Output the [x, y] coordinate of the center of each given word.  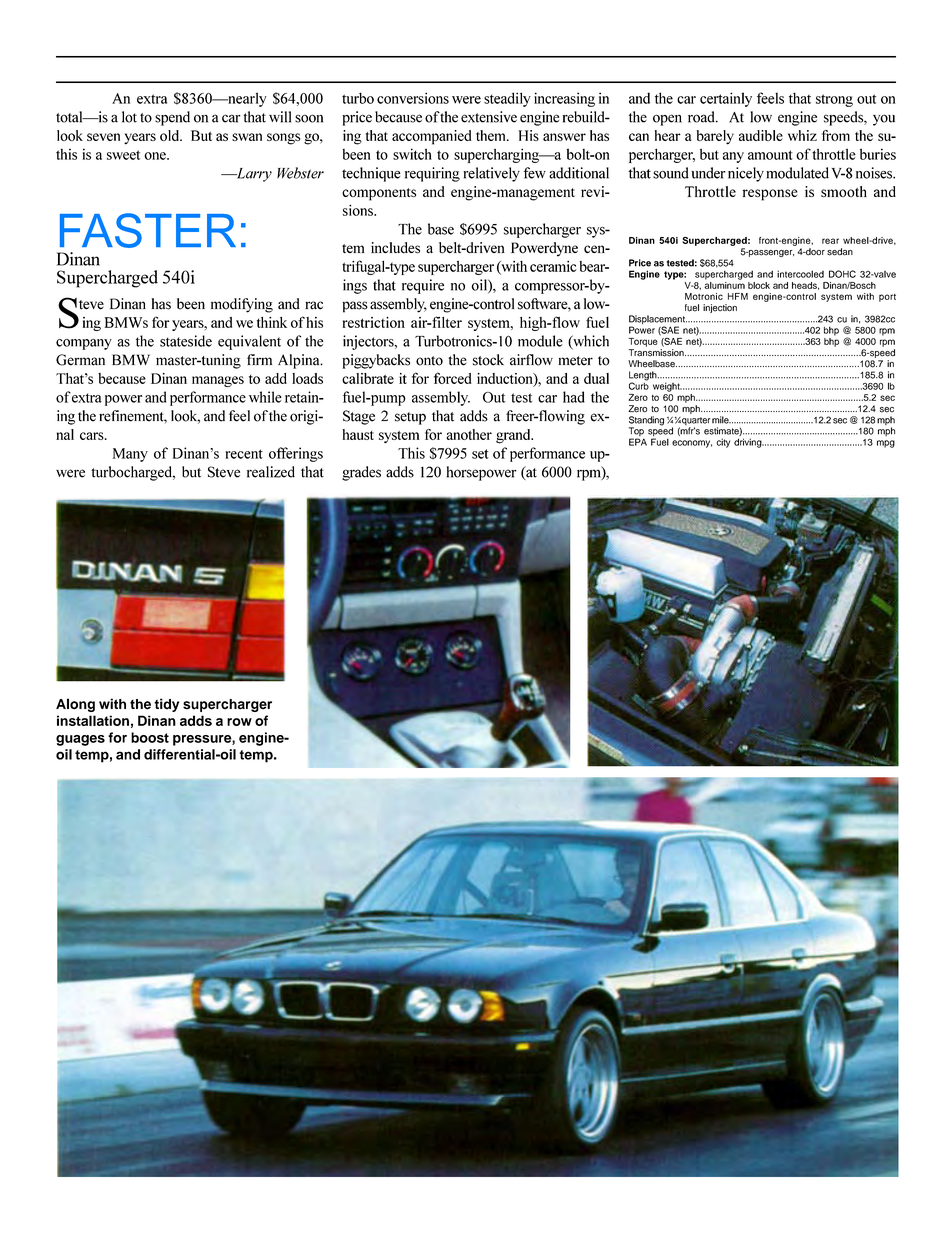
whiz [802, 135]
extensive [489, 117]
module [540, 341]
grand [514, 436]
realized [271, 472]
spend [172, 118]
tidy [166, 705]
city [723, 443]
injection [720, 308]
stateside [186, 341]
